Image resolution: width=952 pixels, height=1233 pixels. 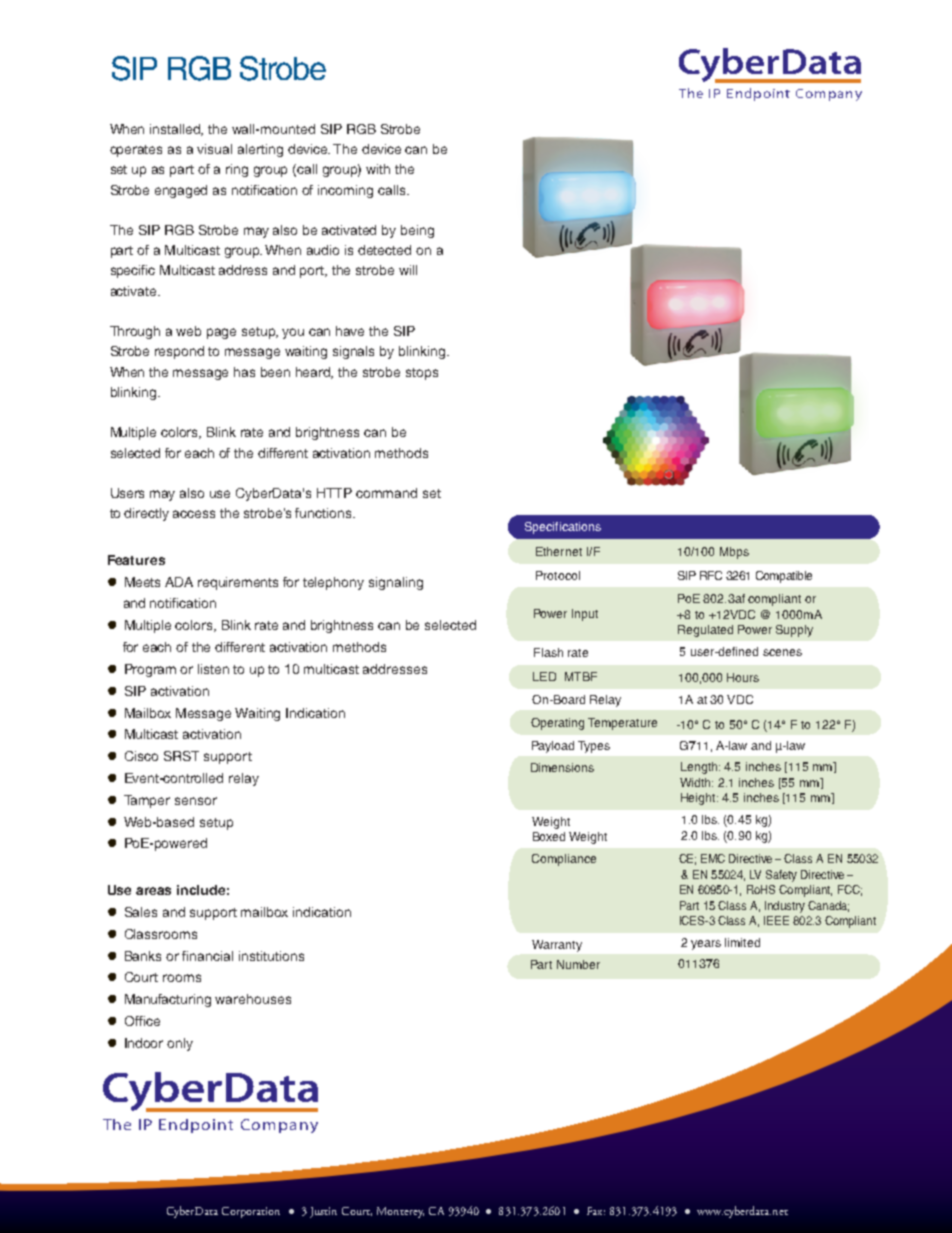 I want to click on command, so click(x=386, y=493).
